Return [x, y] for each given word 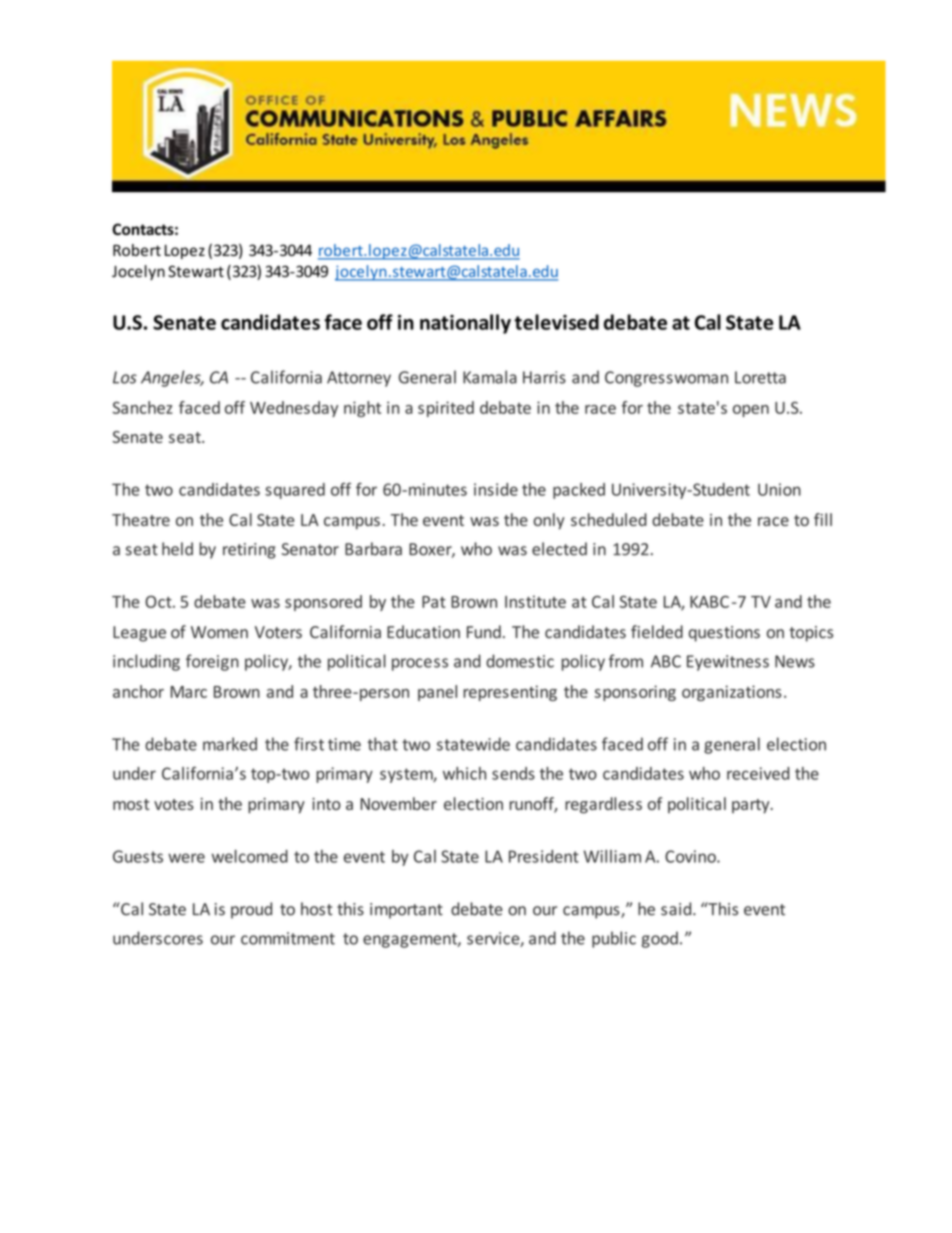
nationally [465, 324]
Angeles [172, 378]
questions [724, 634]
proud [251, 910]
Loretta [760, 377]
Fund [484, 632]
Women [219, 632]
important [406, 911]
